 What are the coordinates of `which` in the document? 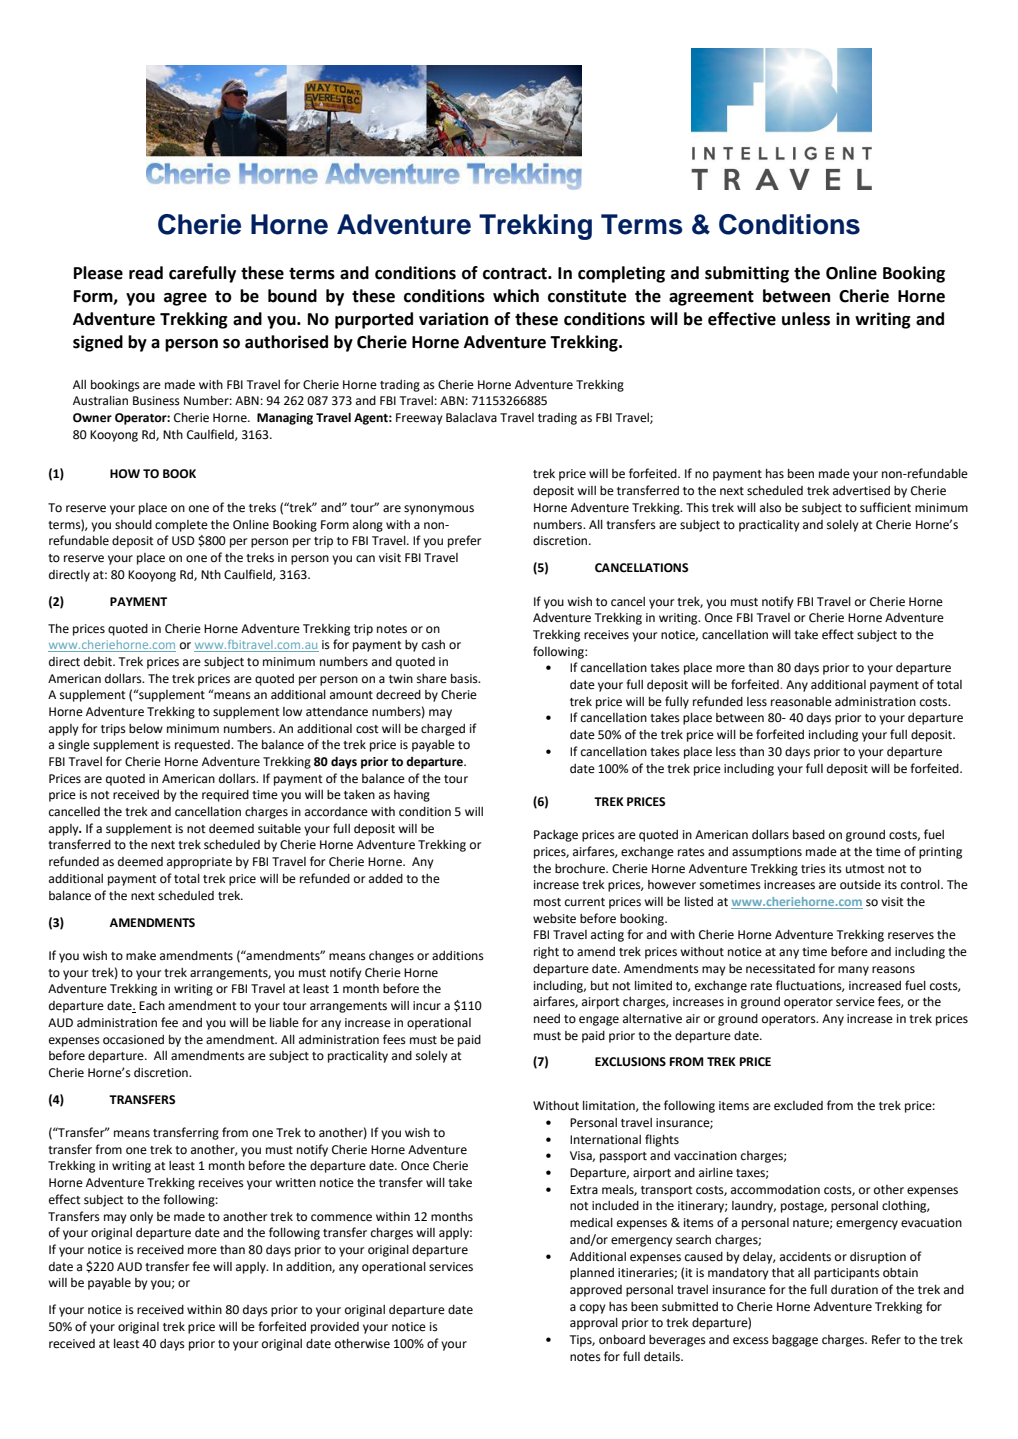 It's located at (516, 296).
